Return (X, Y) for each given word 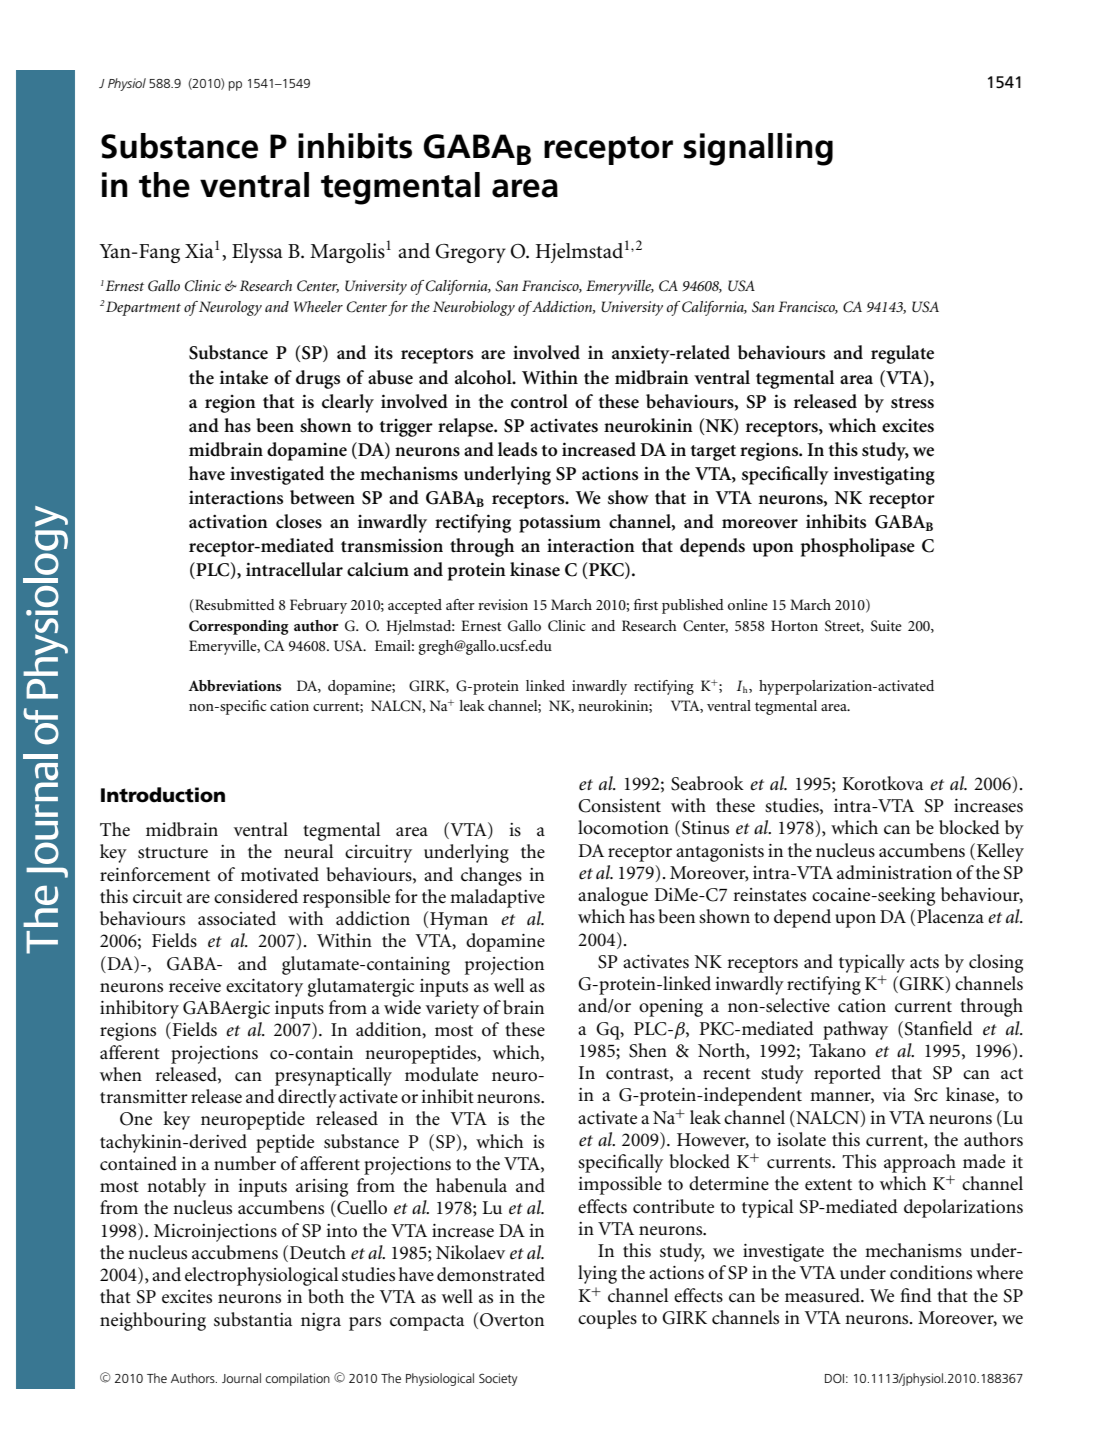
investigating (884, 475)
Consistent (619, 806)
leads (517, 449)
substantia (253, 1319)
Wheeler (318, 306)
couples (607, 1319)
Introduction (163, 795)
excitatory (264, 988)
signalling (758, 149)
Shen (648, 1050)
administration (894, 872)
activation (228, 521)
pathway (855, 1030)
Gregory (471, 253)
